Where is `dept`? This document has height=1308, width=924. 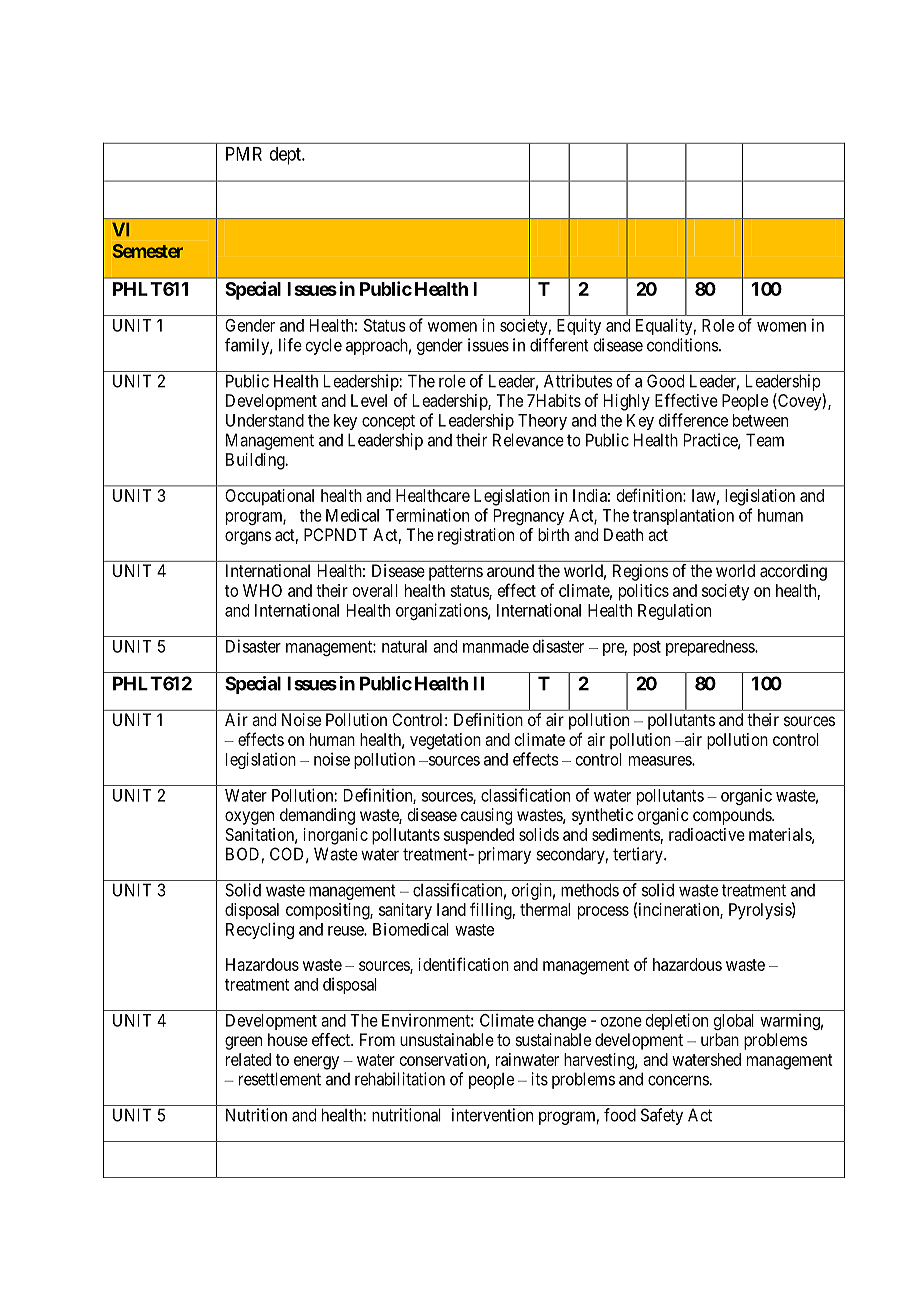 dept is located at coordinates (286, 156).
